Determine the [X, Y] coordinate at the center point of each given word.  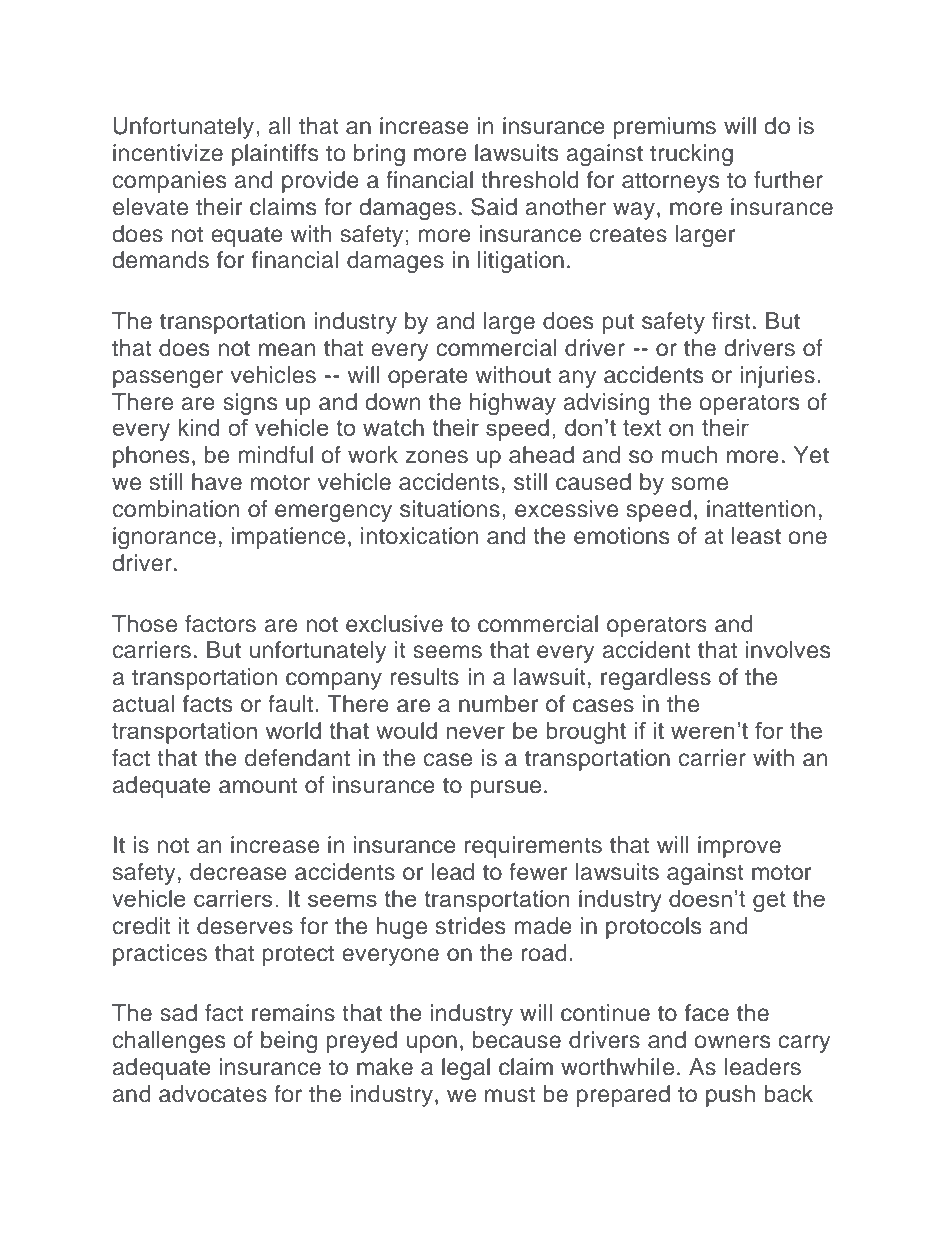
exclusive [394, 624]
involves [788, 650]
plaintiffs [275, 155]
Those [144, 624]
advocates [213, 1094]
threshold [530, 180]
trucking [691, 155]
